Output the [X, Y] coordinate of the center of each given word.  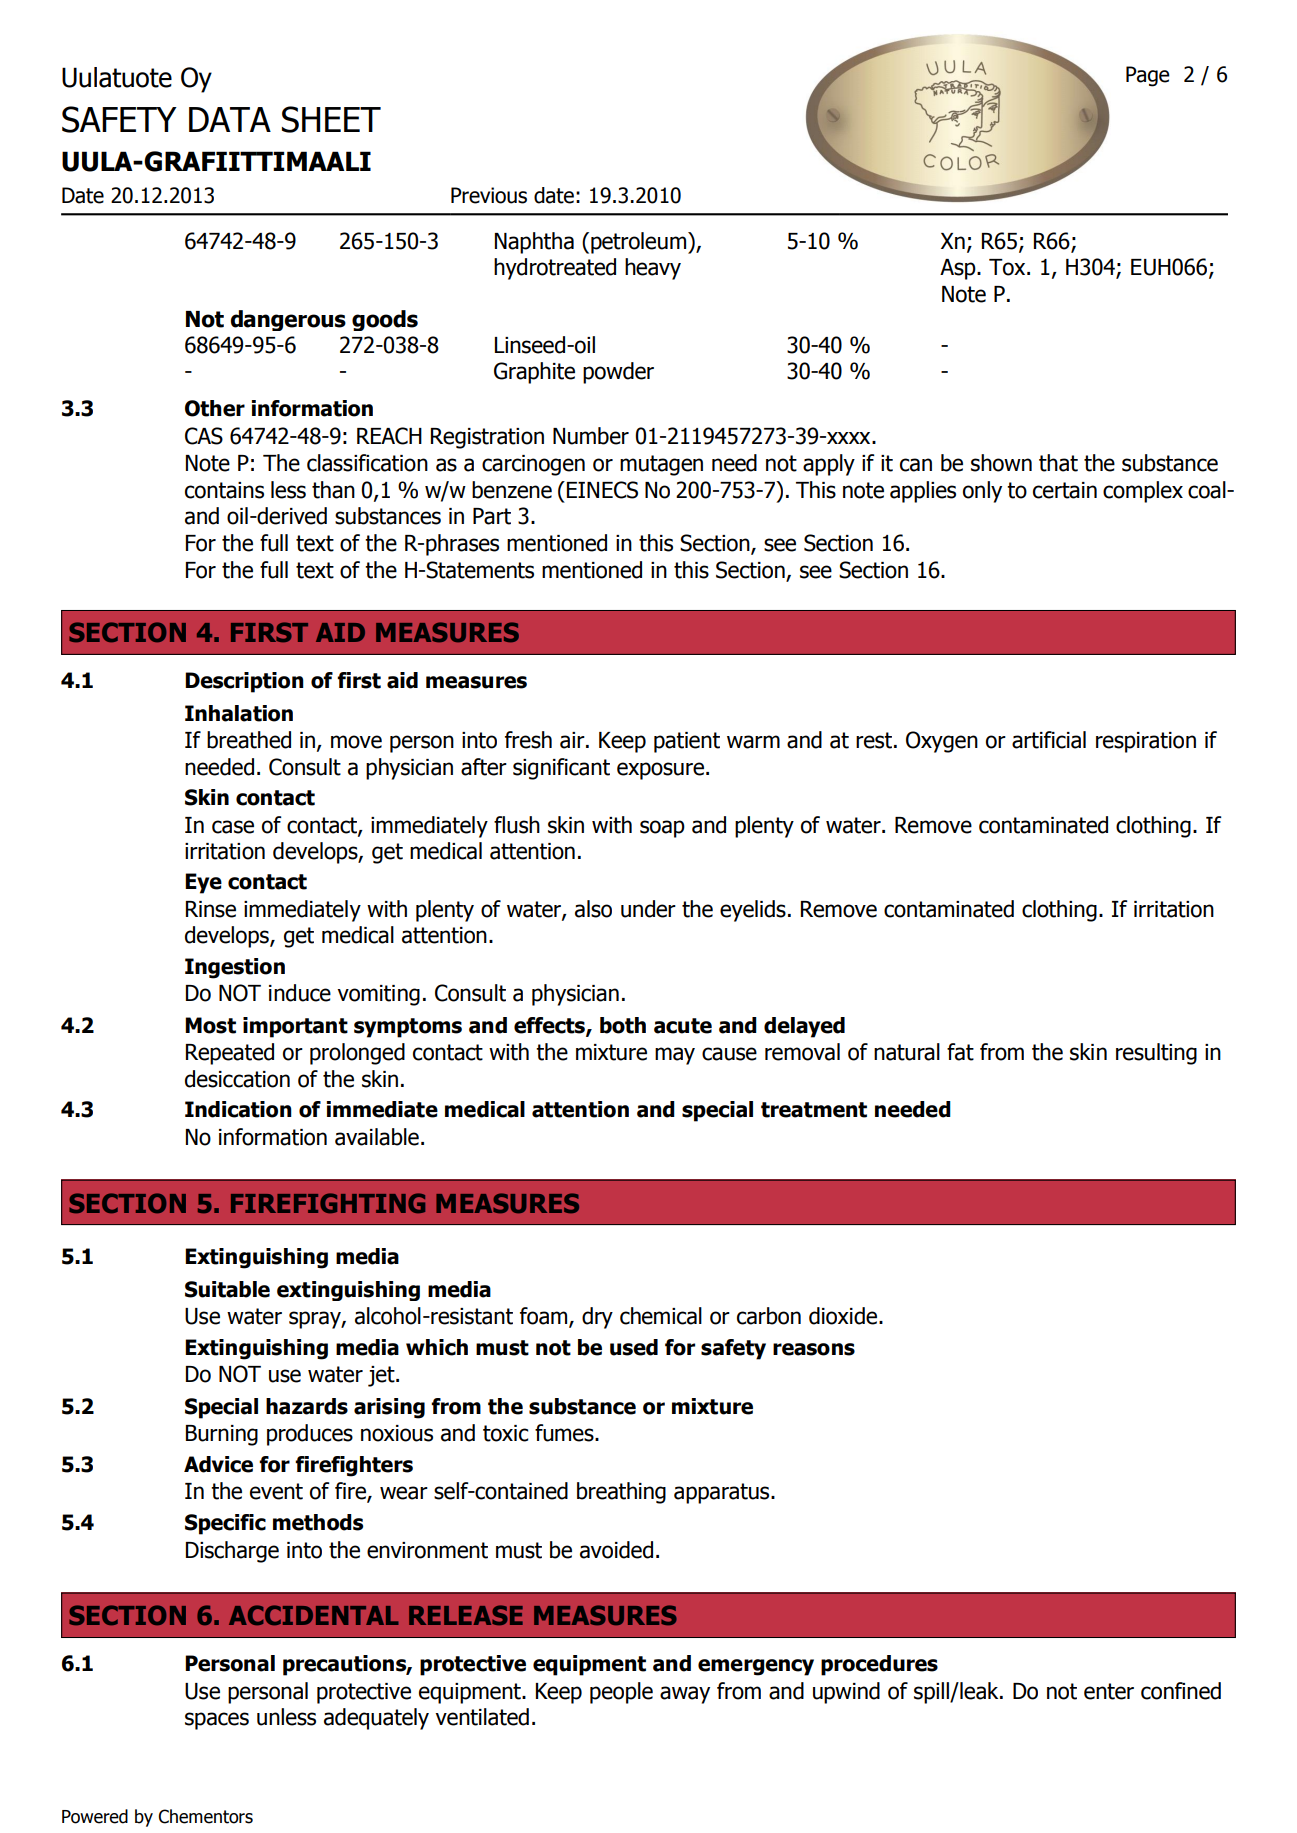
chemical [661, 1316]
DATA [230, 119]
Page [1148, 76]
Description [244, 682]
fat [960, 1052]
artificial [1049, 740]
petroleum [640, 243]
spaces [217, 1721]
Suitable [227, 1289]
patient [687, 742]
